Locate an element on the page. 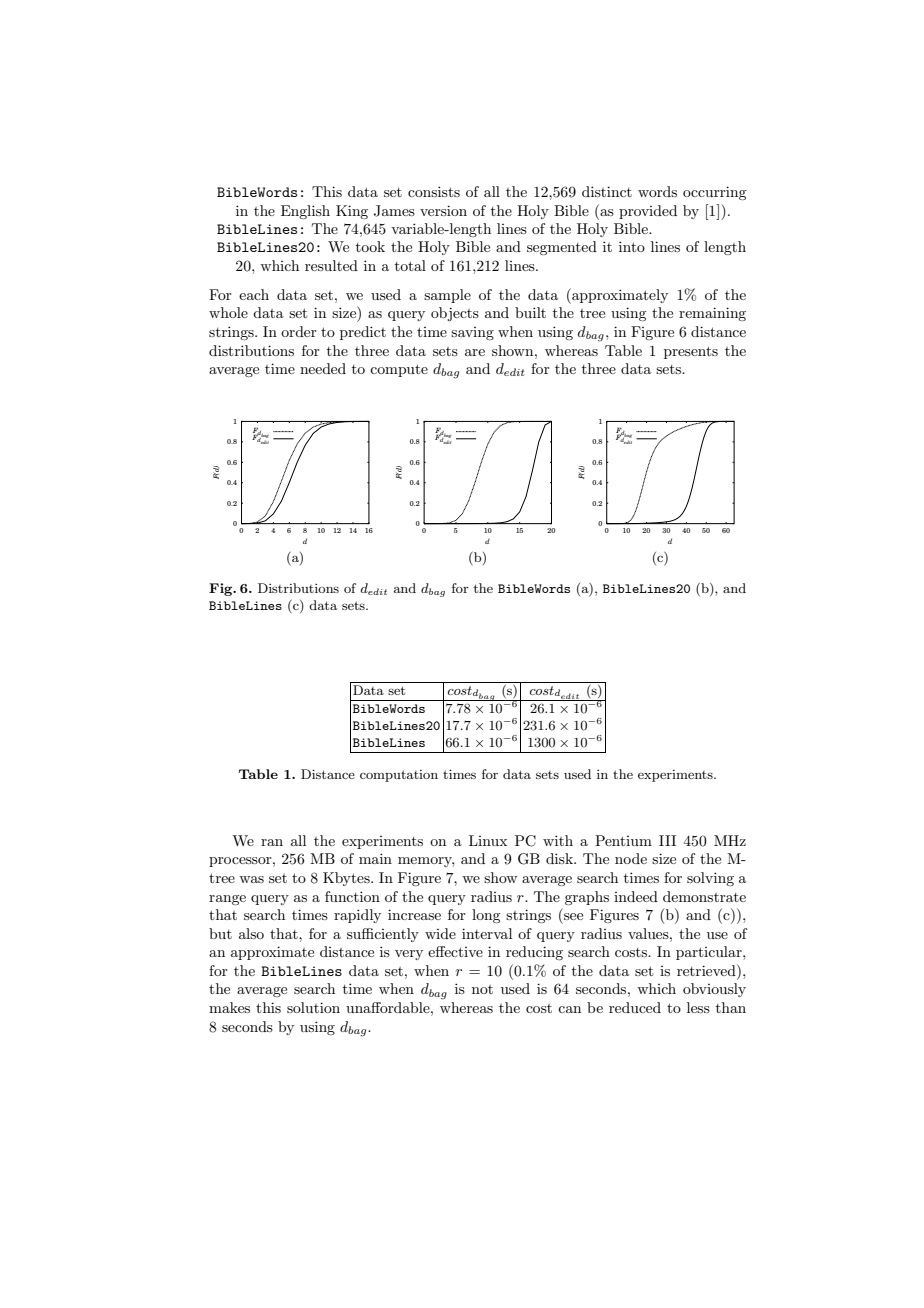 Image resolution: width=924 pixels, height=1308 pixels. III is located at coordinates (667, 840).
